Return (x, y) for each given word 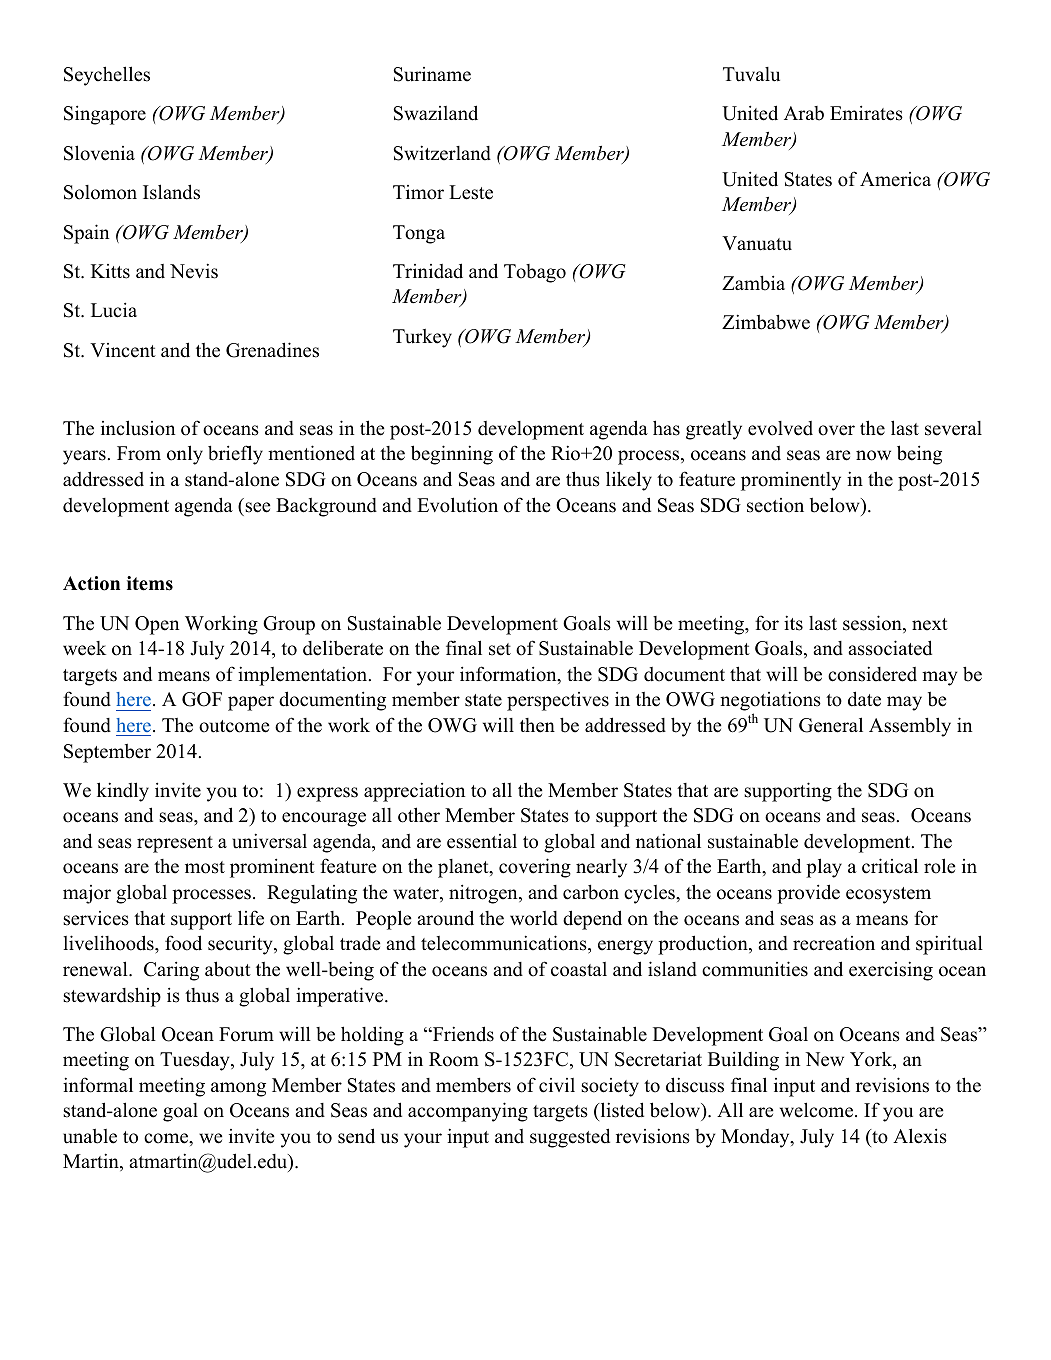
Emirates (866, 113)
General (831, 725)
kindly (123, 792)
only (185, 455)
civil (557, 1085)
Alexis (920, 1136)
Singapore (105, 115)
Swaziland (435, 113)
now (873, 455)
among (238, 1089)
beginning (452, 455)
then (537, 725)
